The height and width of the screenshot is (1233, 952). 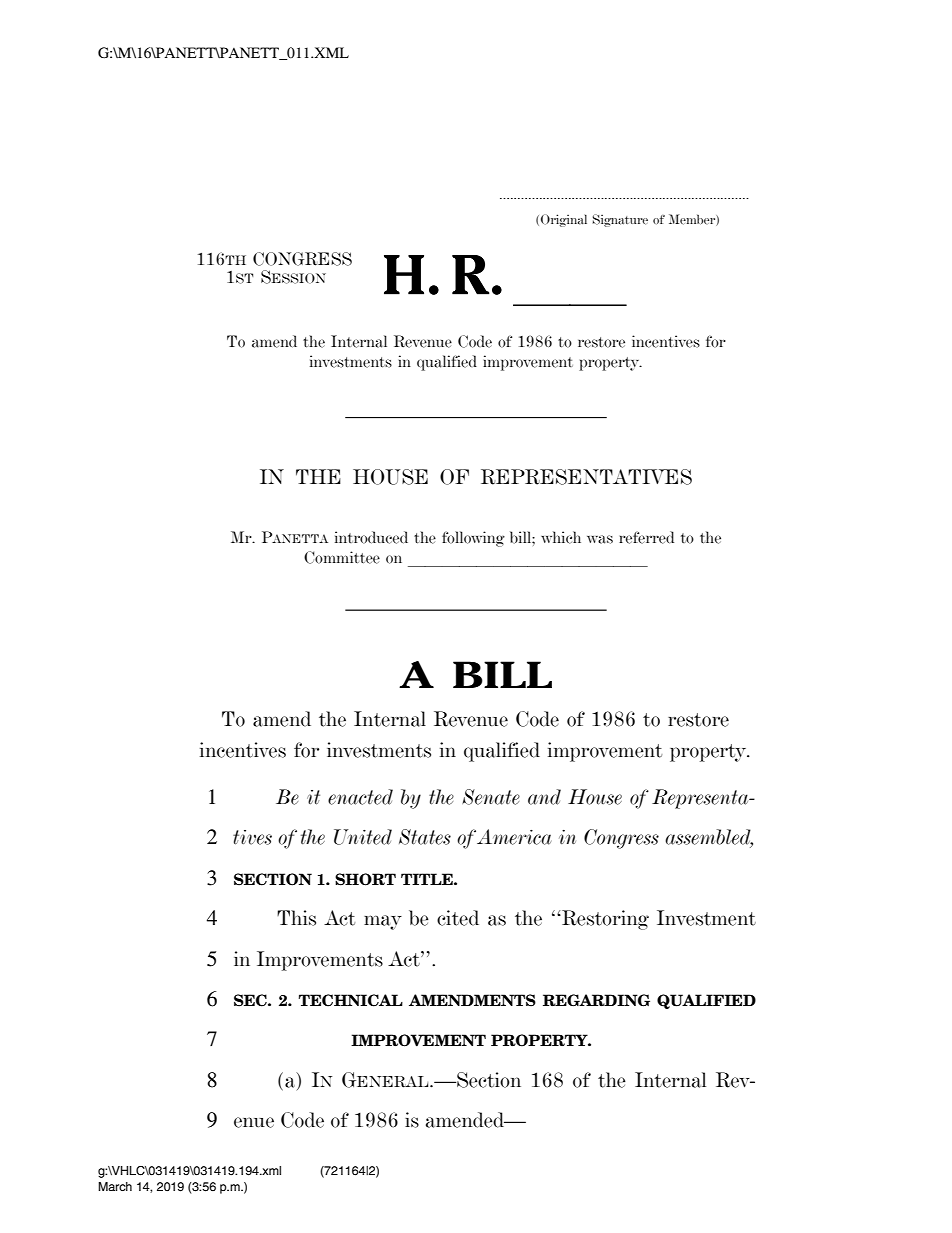 What do you see at coordinates (351, 1000) in the screenshot?
I see `TECHNICAL` at bounding box center [351, 1000].
